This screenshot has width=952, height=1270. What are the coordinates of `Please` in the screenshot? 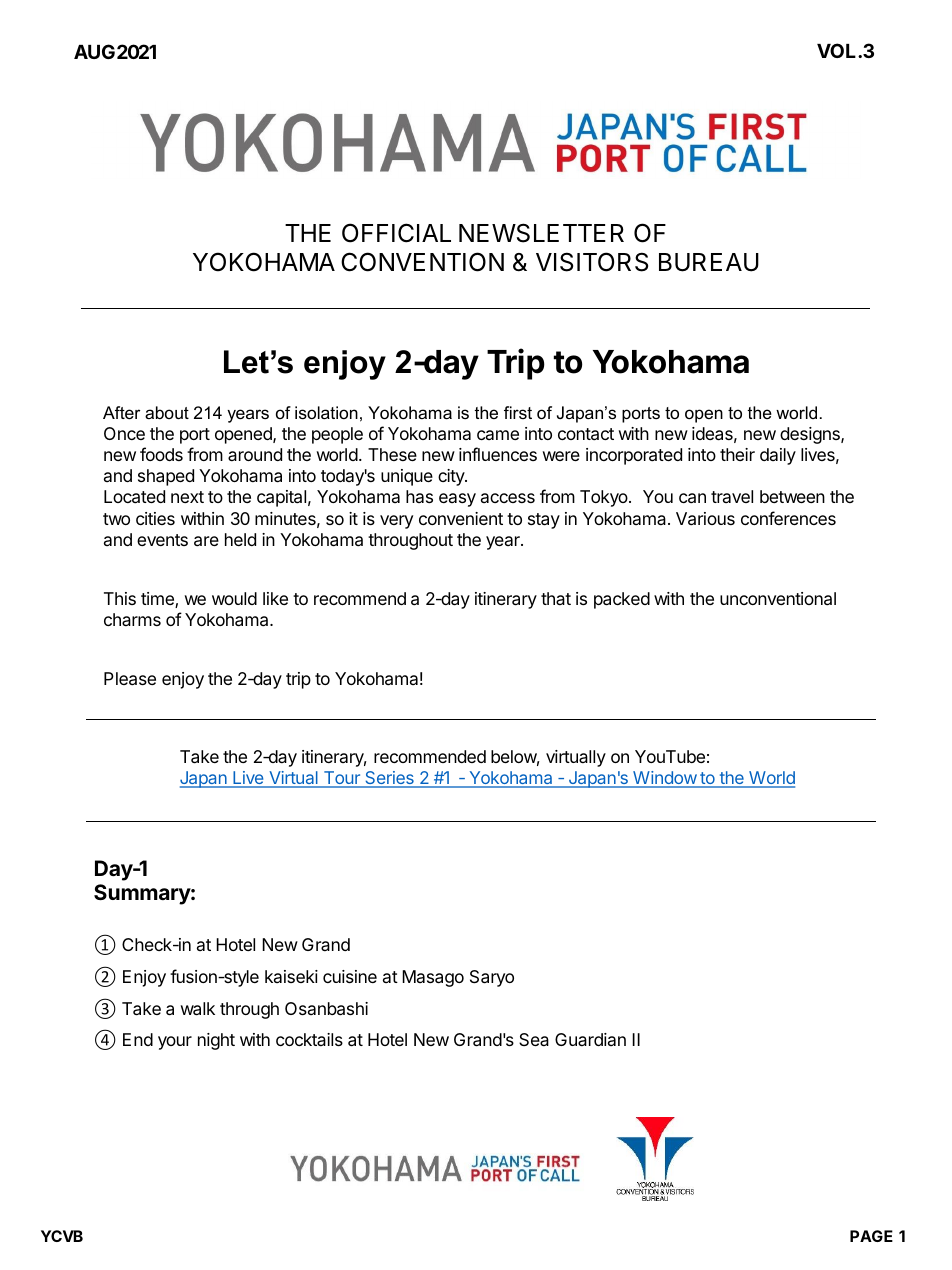 It's located at (130, 679).
